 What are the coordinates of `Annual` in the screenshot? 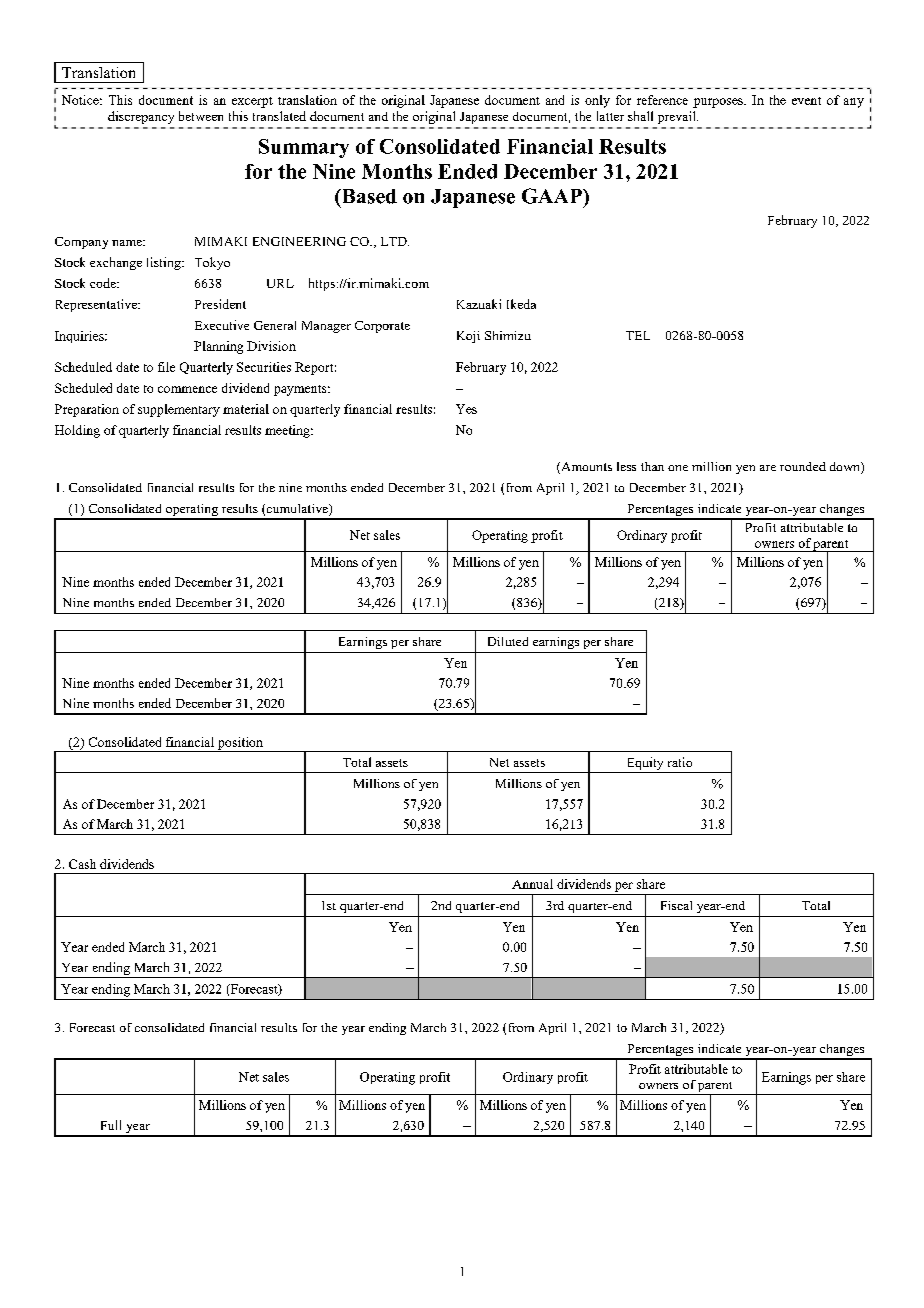 It's located at (532, 884).
